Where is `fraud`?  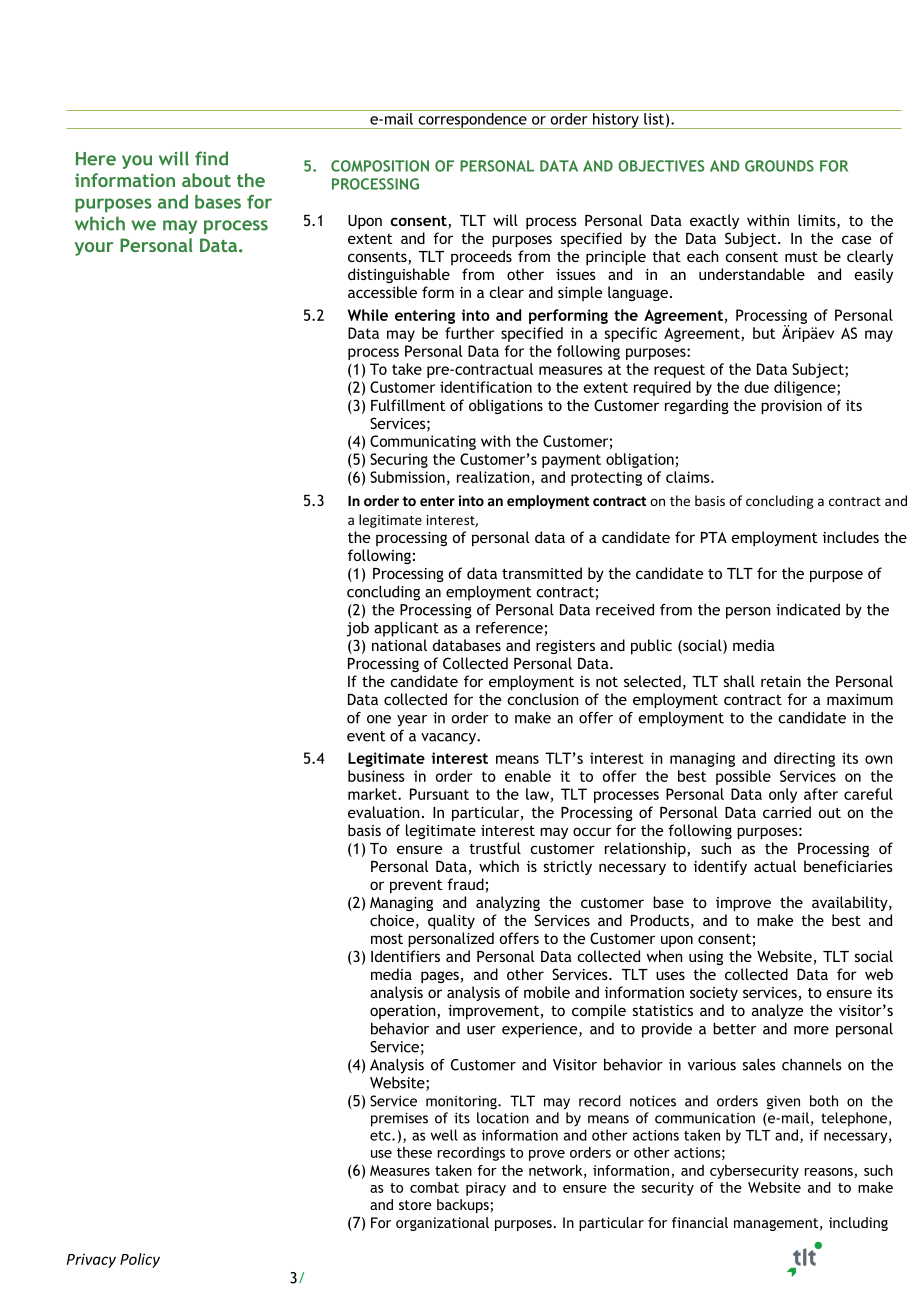 fraud is located at coordinates (466, 885).
